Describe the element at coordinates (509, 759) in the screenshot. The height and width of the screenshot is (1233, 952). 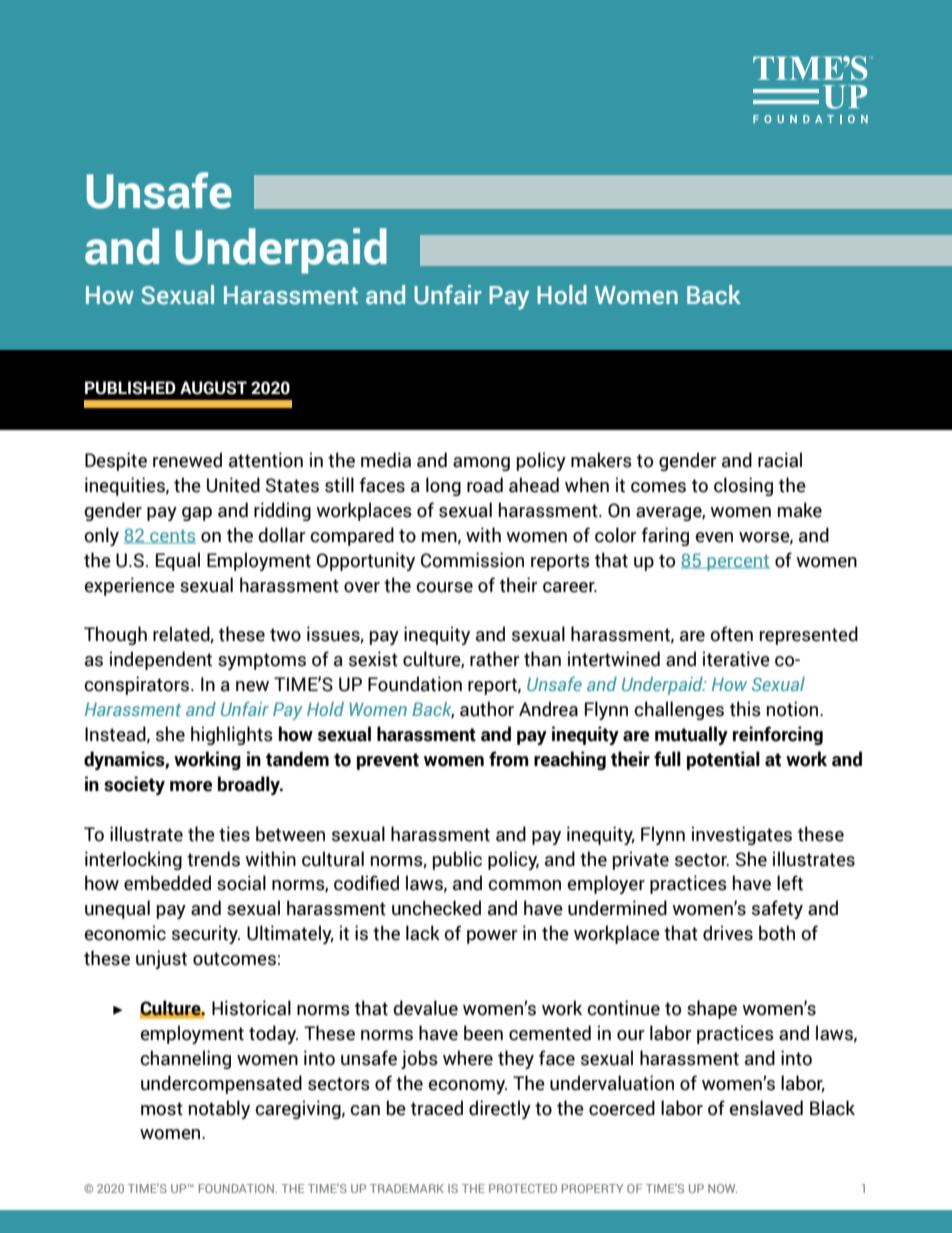
I see `from` at that location.
